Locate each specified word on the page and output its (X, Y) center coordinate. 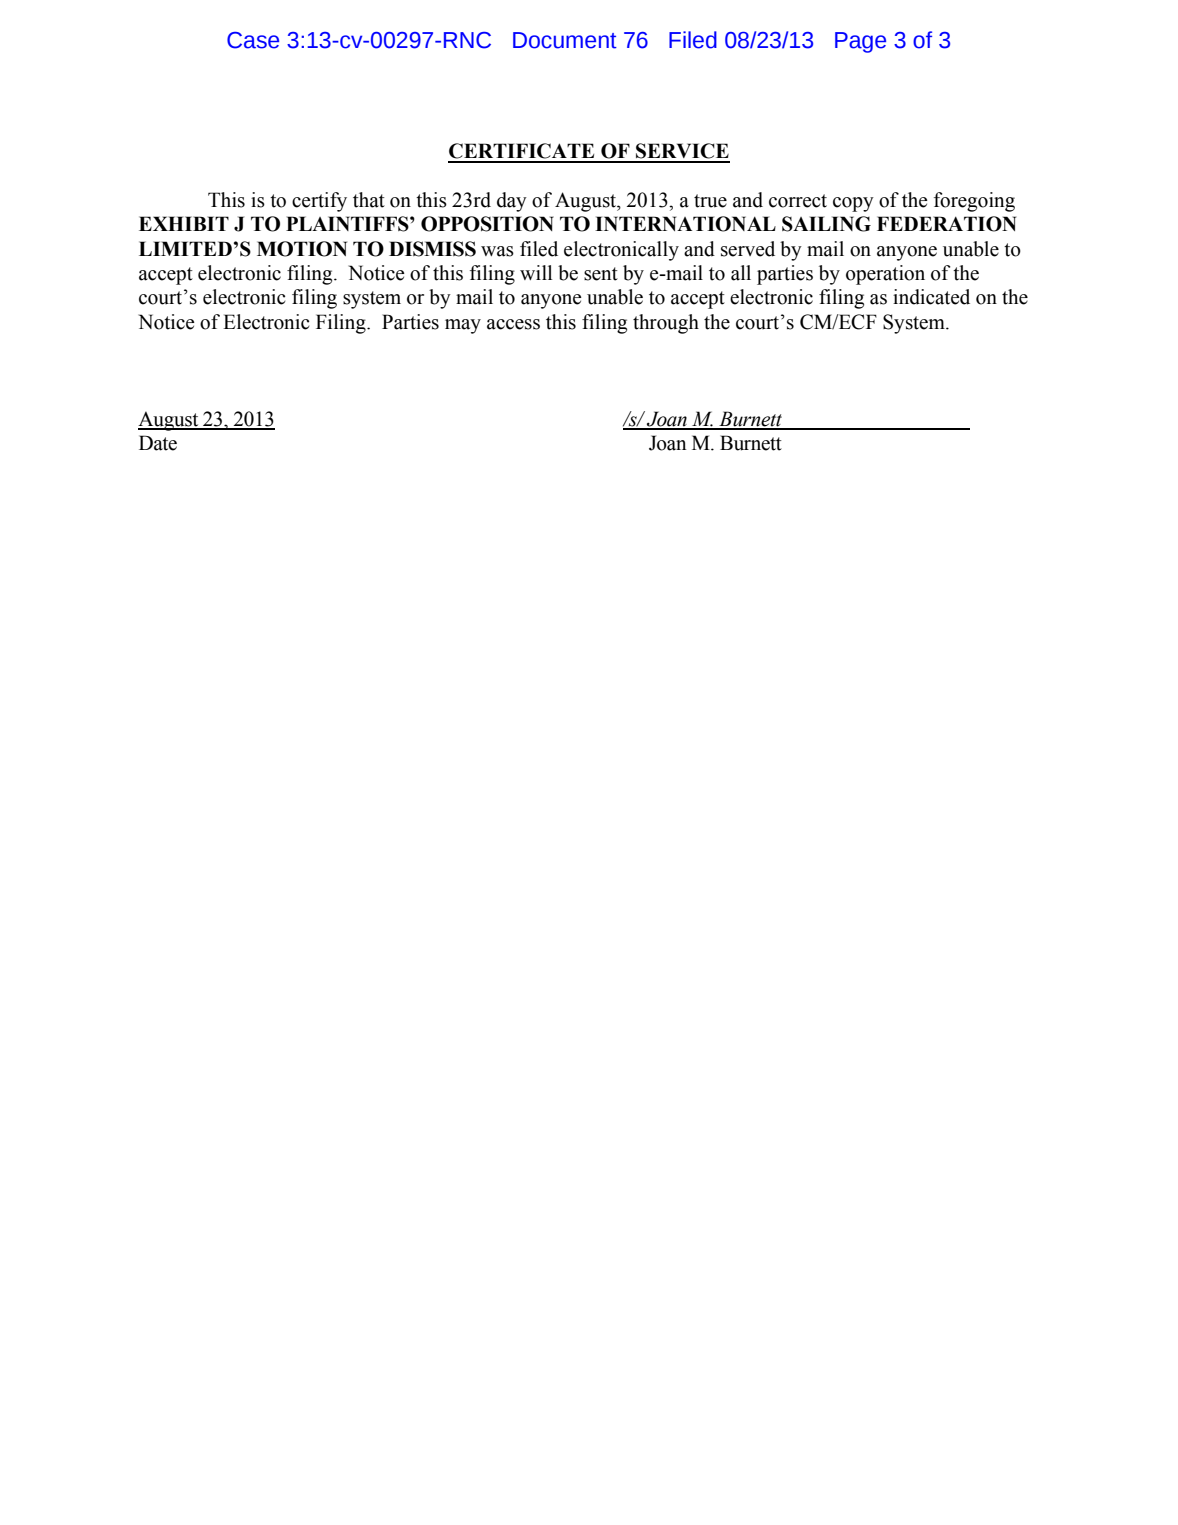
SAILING (826, 224)
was (497, 251)
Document (565, 40)
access (513, 324)
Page (860, 42)
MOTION (302, 249)
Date (158, 443)
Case (253, 40)
